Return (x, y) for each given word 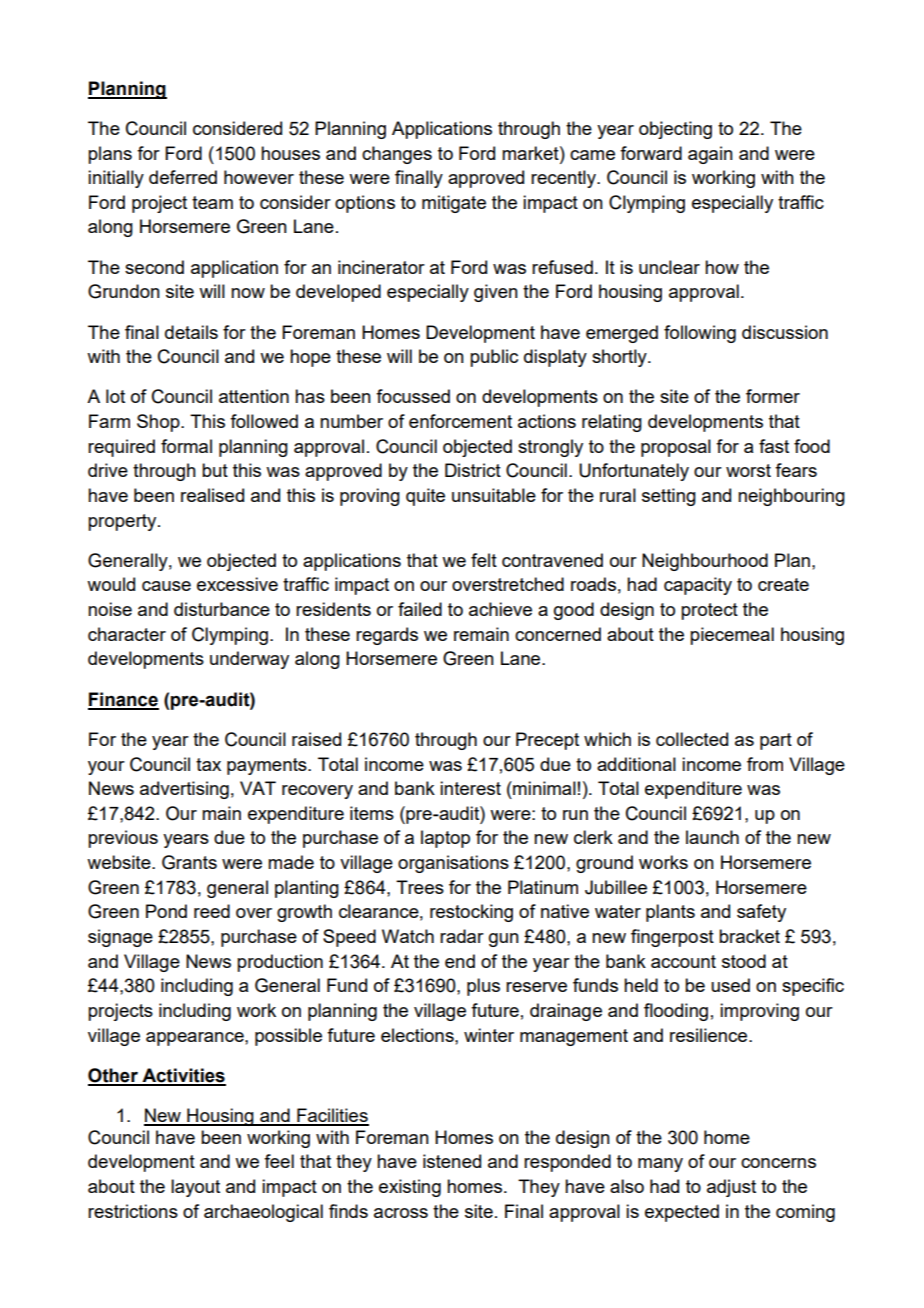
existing (410, 1188)
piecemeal (732, 636)
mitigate (454, 204)
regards (387, 636)
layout (195, 1188)
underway (249, 660)
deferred (183, 177)
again (710, 155)
